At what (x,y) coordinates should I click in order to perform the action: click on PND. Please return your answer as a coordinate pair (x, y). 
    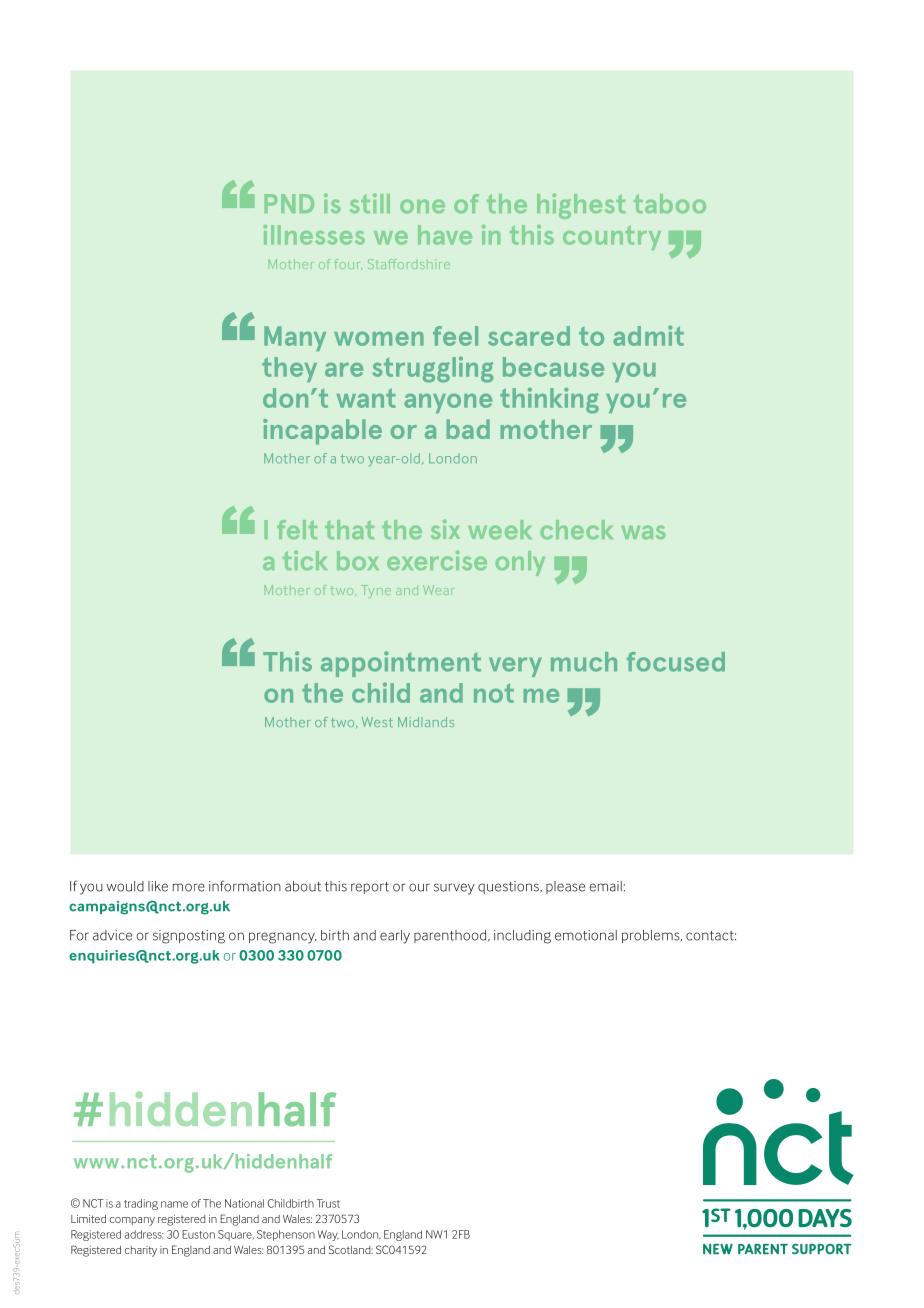
    Looking at the image, I should click on (289, 203).
